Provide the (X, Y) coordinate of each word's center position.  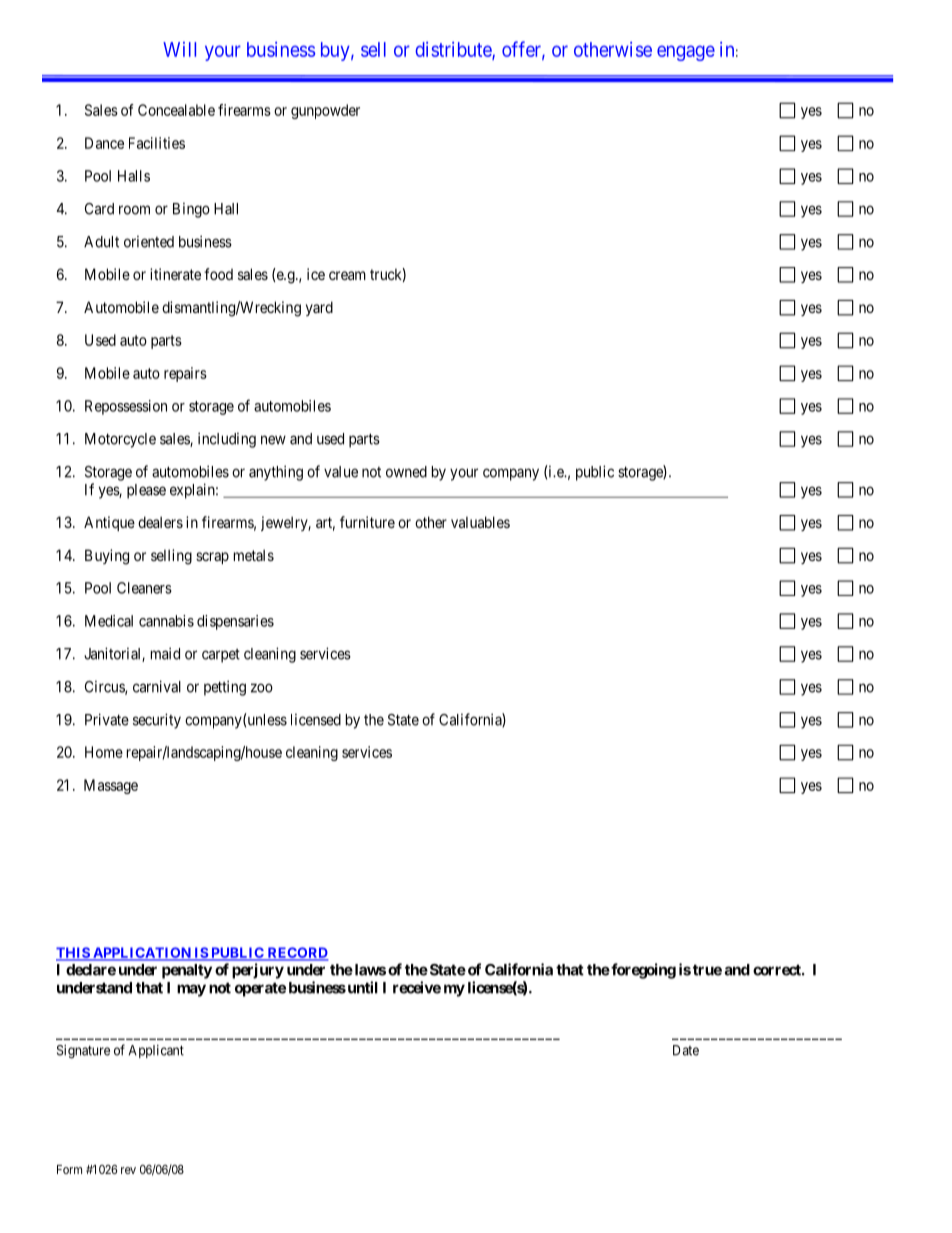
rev (128, 1170)
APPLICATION (142, 954)
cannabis (166, 621)
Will (179, 49)
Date (686, 1050)
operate (260, 989)
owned (406, 472)
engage (686, 53)
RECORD (297, 954)
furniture (367, 522)
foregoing (642, 971)
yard (319, 308)
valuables (480, 522)
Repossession (126, 407)
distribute (454, 50)
